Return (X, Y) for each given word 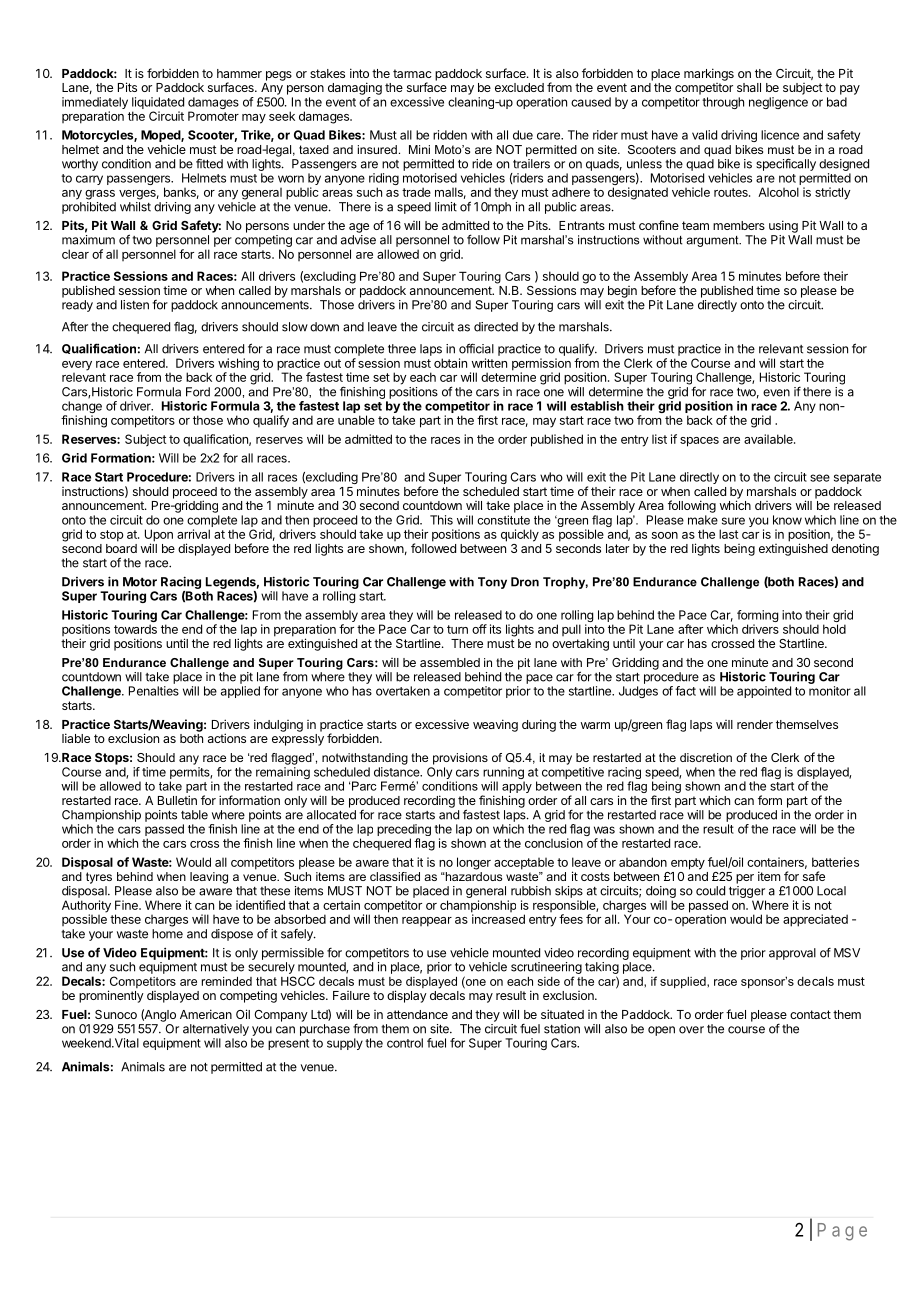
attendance (417, 1014)
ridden (450, 135)
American (206, 1014)
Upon (159, 536)
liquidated (158, 103)
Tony (492, 583)
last (728, 534)
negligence (778, 103)
